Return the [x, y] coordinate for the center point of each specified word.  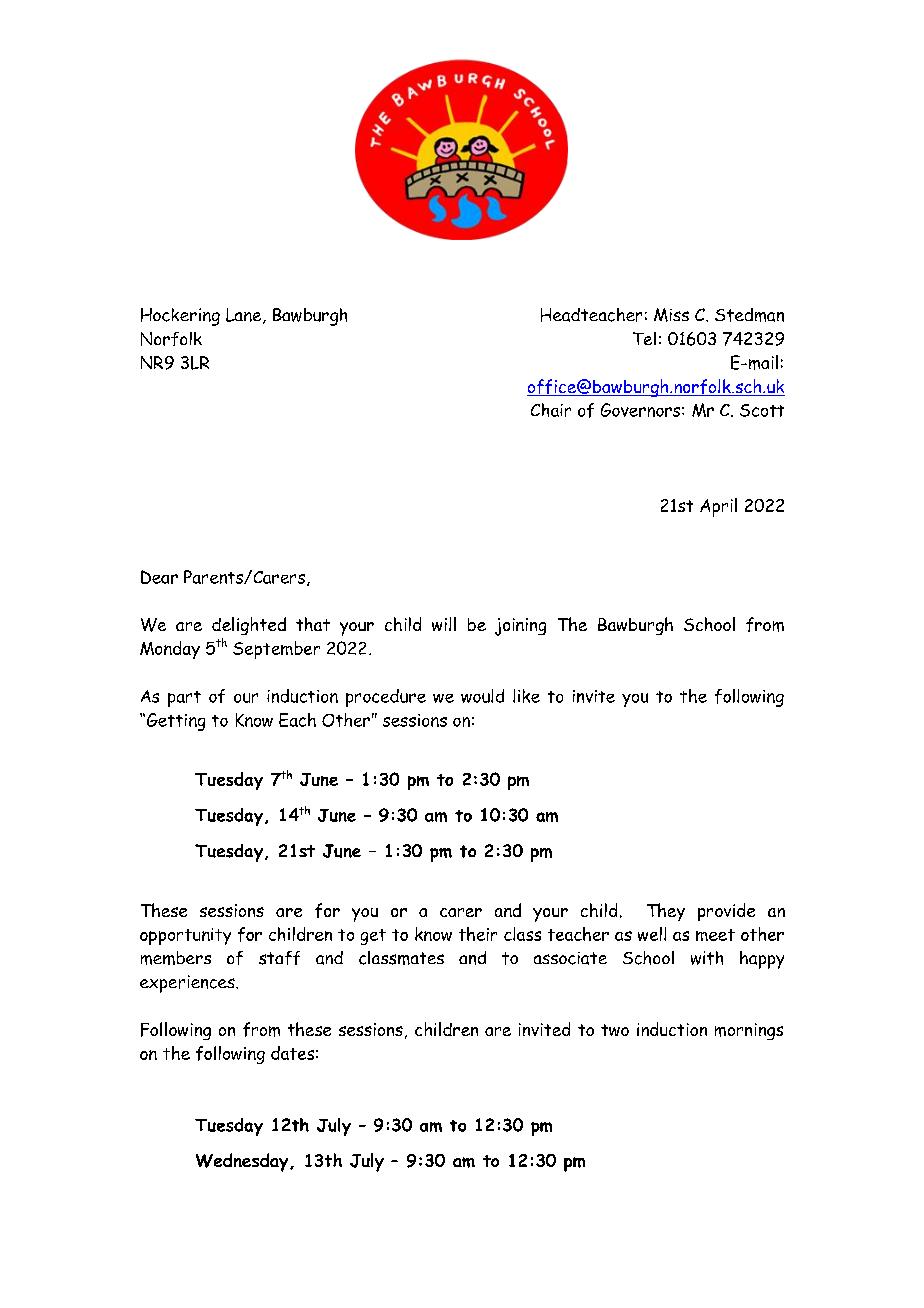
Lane [245, 316]
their [478, 934]
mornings [749, 1031]
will [444, 624]
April [718, 507]
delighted [249, 626]
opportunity [185, 936]
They [666, 912]
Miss [671, 315]
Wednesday [243, 1162]
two [615, 1030]
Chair [551, 410]
